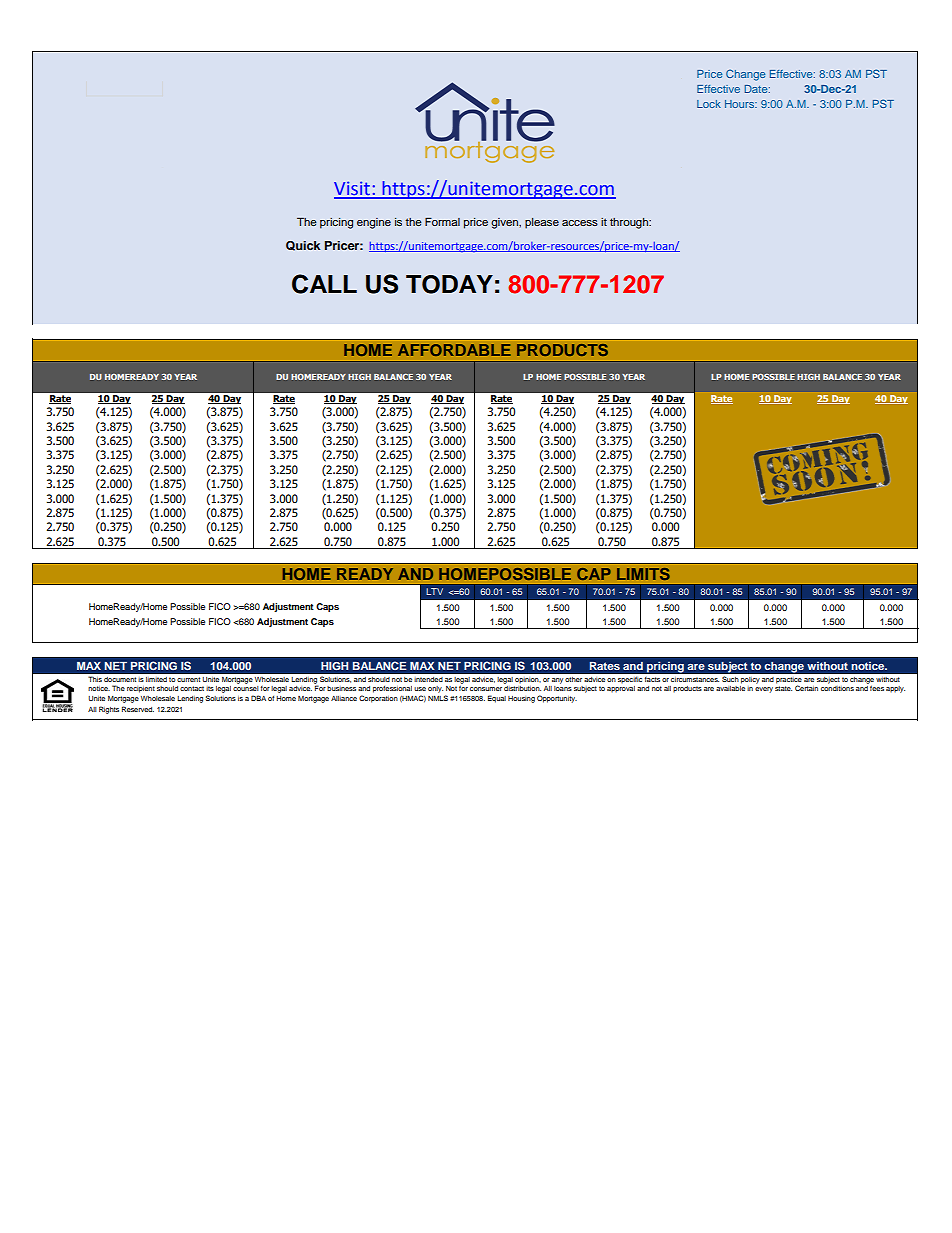  Describe the element at coordinates (757, 89) in the screenshot. I see `Date` at that location.
